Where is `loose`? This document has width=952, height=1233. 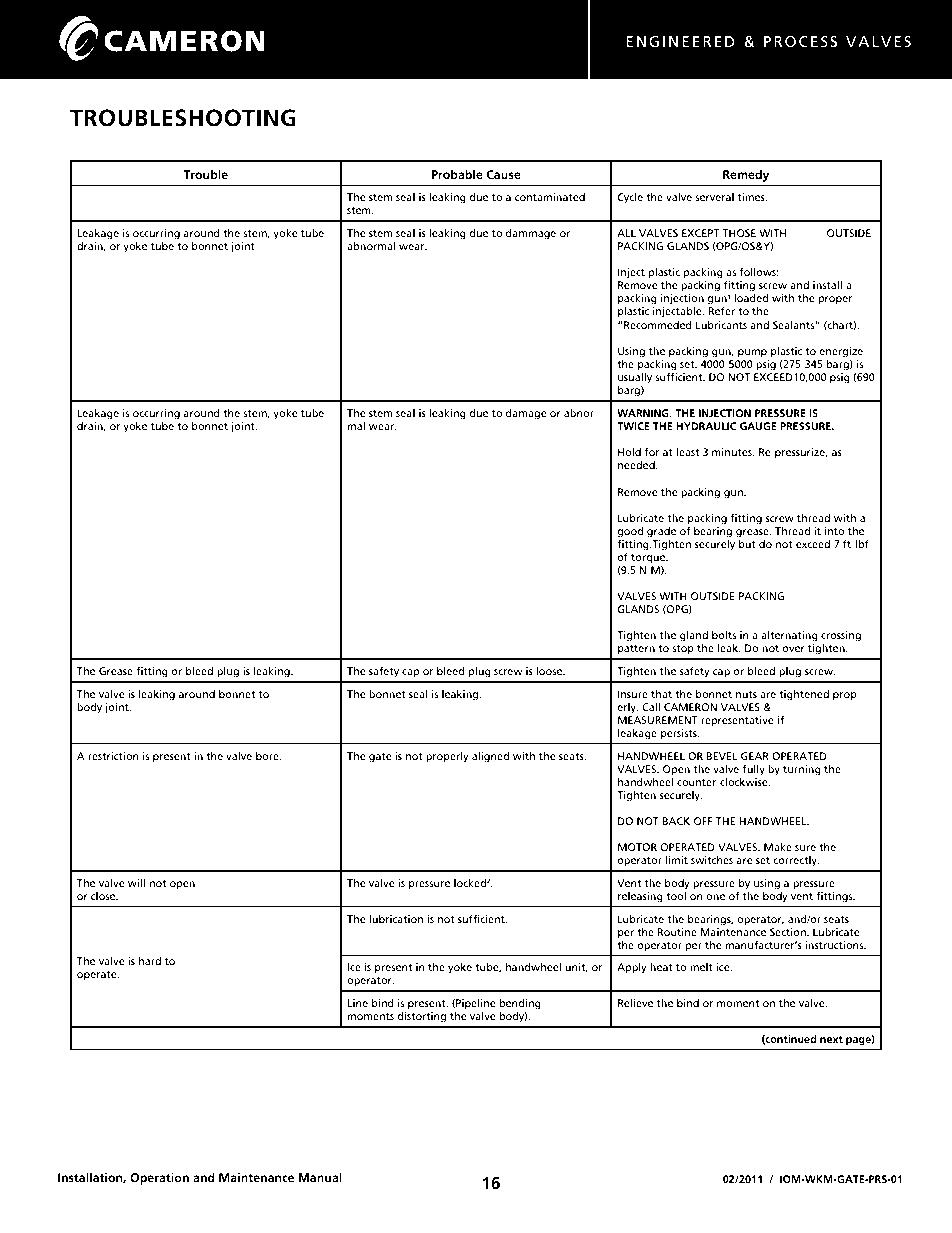 loose is located at coordinates (550, 671).
